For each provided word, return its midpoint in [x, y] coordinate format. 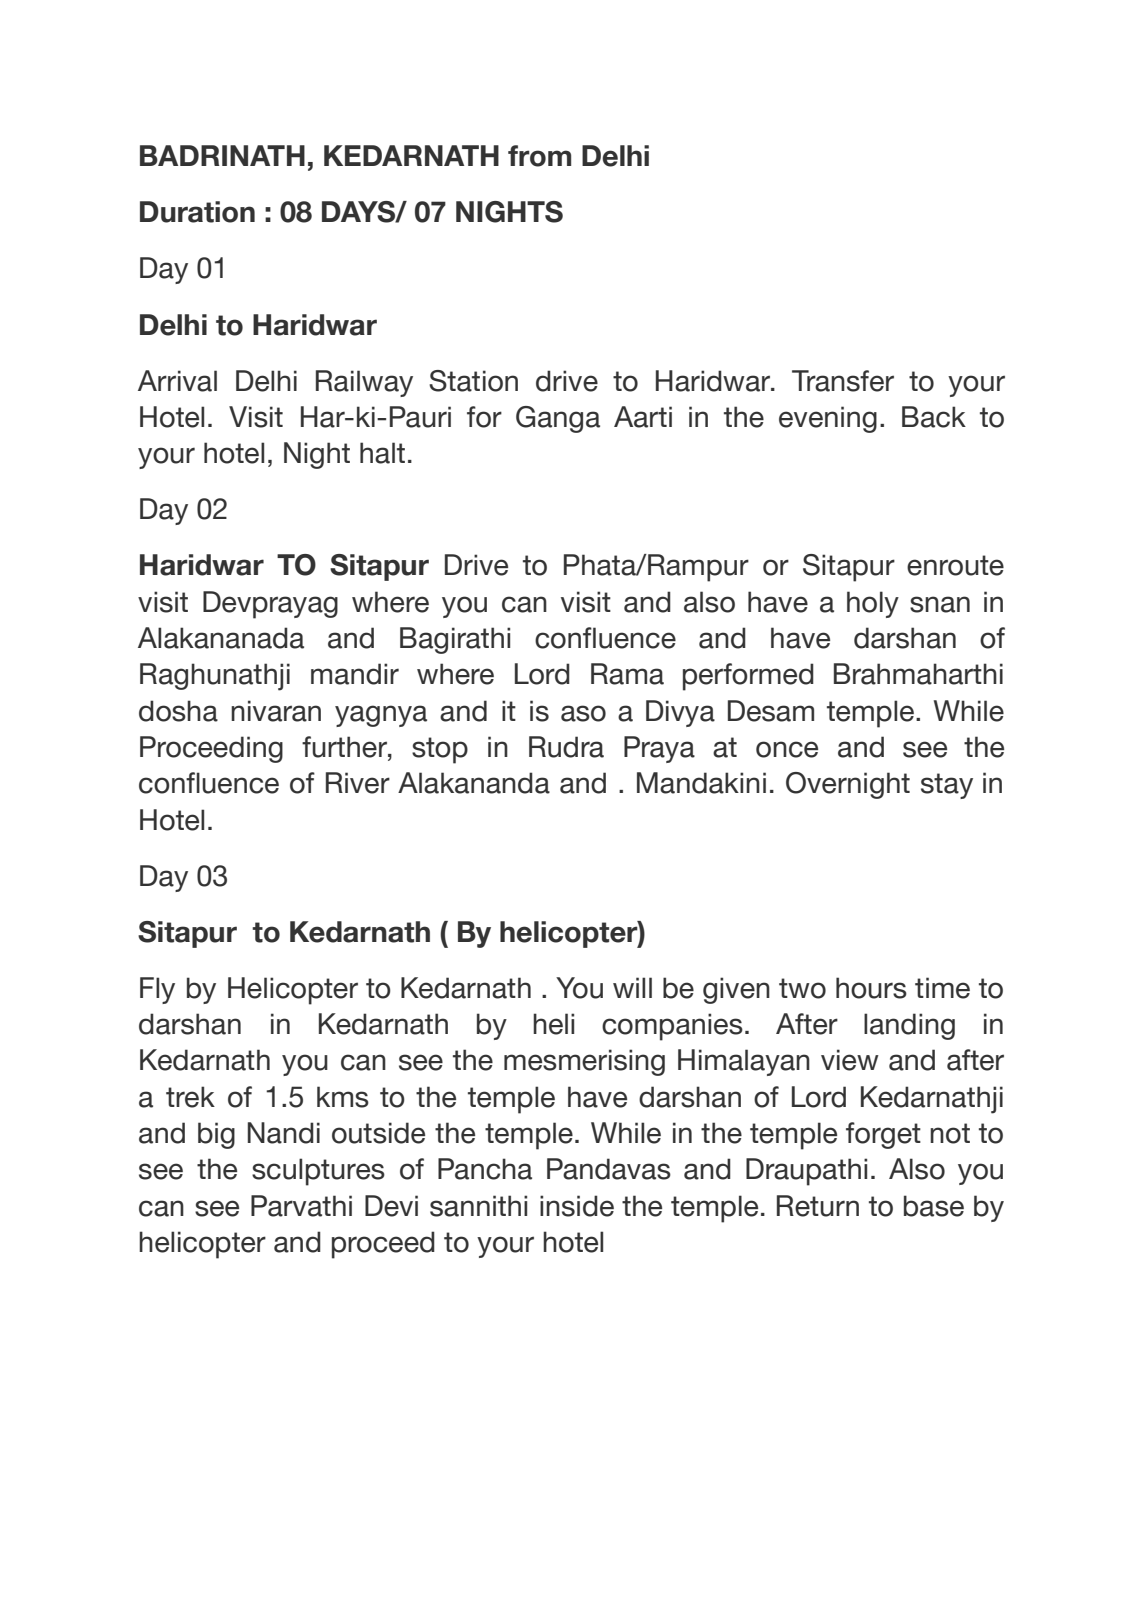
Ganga [558, 419]
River [358, 783]
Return [818, 1206]
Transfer [843, 381]
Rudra [566, 747]
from [539, 156]
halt [382, 453]
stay [947, 786]
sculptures [318, 1172]
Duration [197, 212]
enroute [955, 565]
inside [577, 1206]
